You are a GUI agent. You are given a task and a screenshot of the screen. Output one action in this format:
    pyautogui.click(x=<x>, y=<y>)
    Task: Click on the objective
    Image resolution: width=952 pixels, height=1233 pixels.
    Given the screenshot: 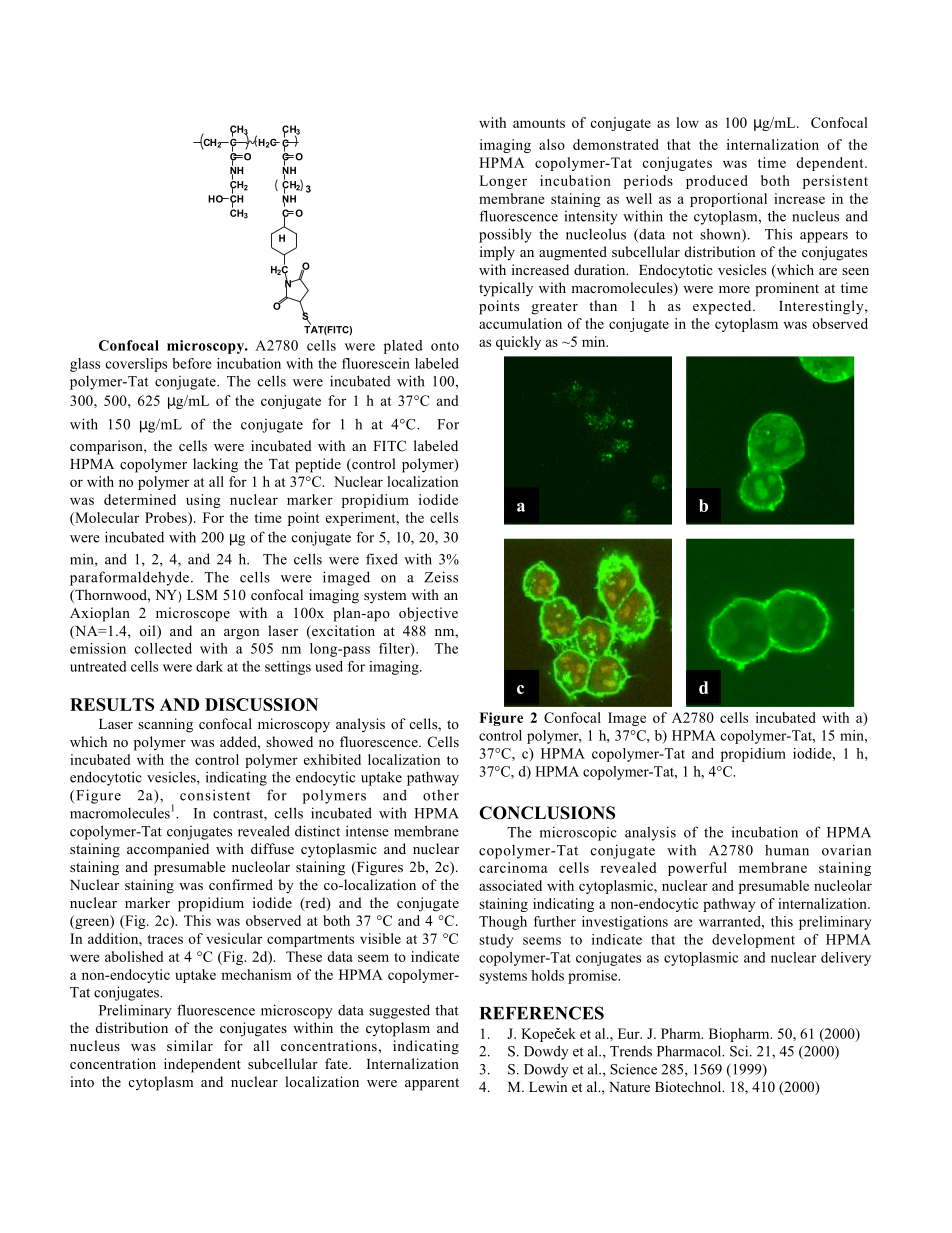 What is the action you would take?
    pyautogui.click(x=428, y=614)
